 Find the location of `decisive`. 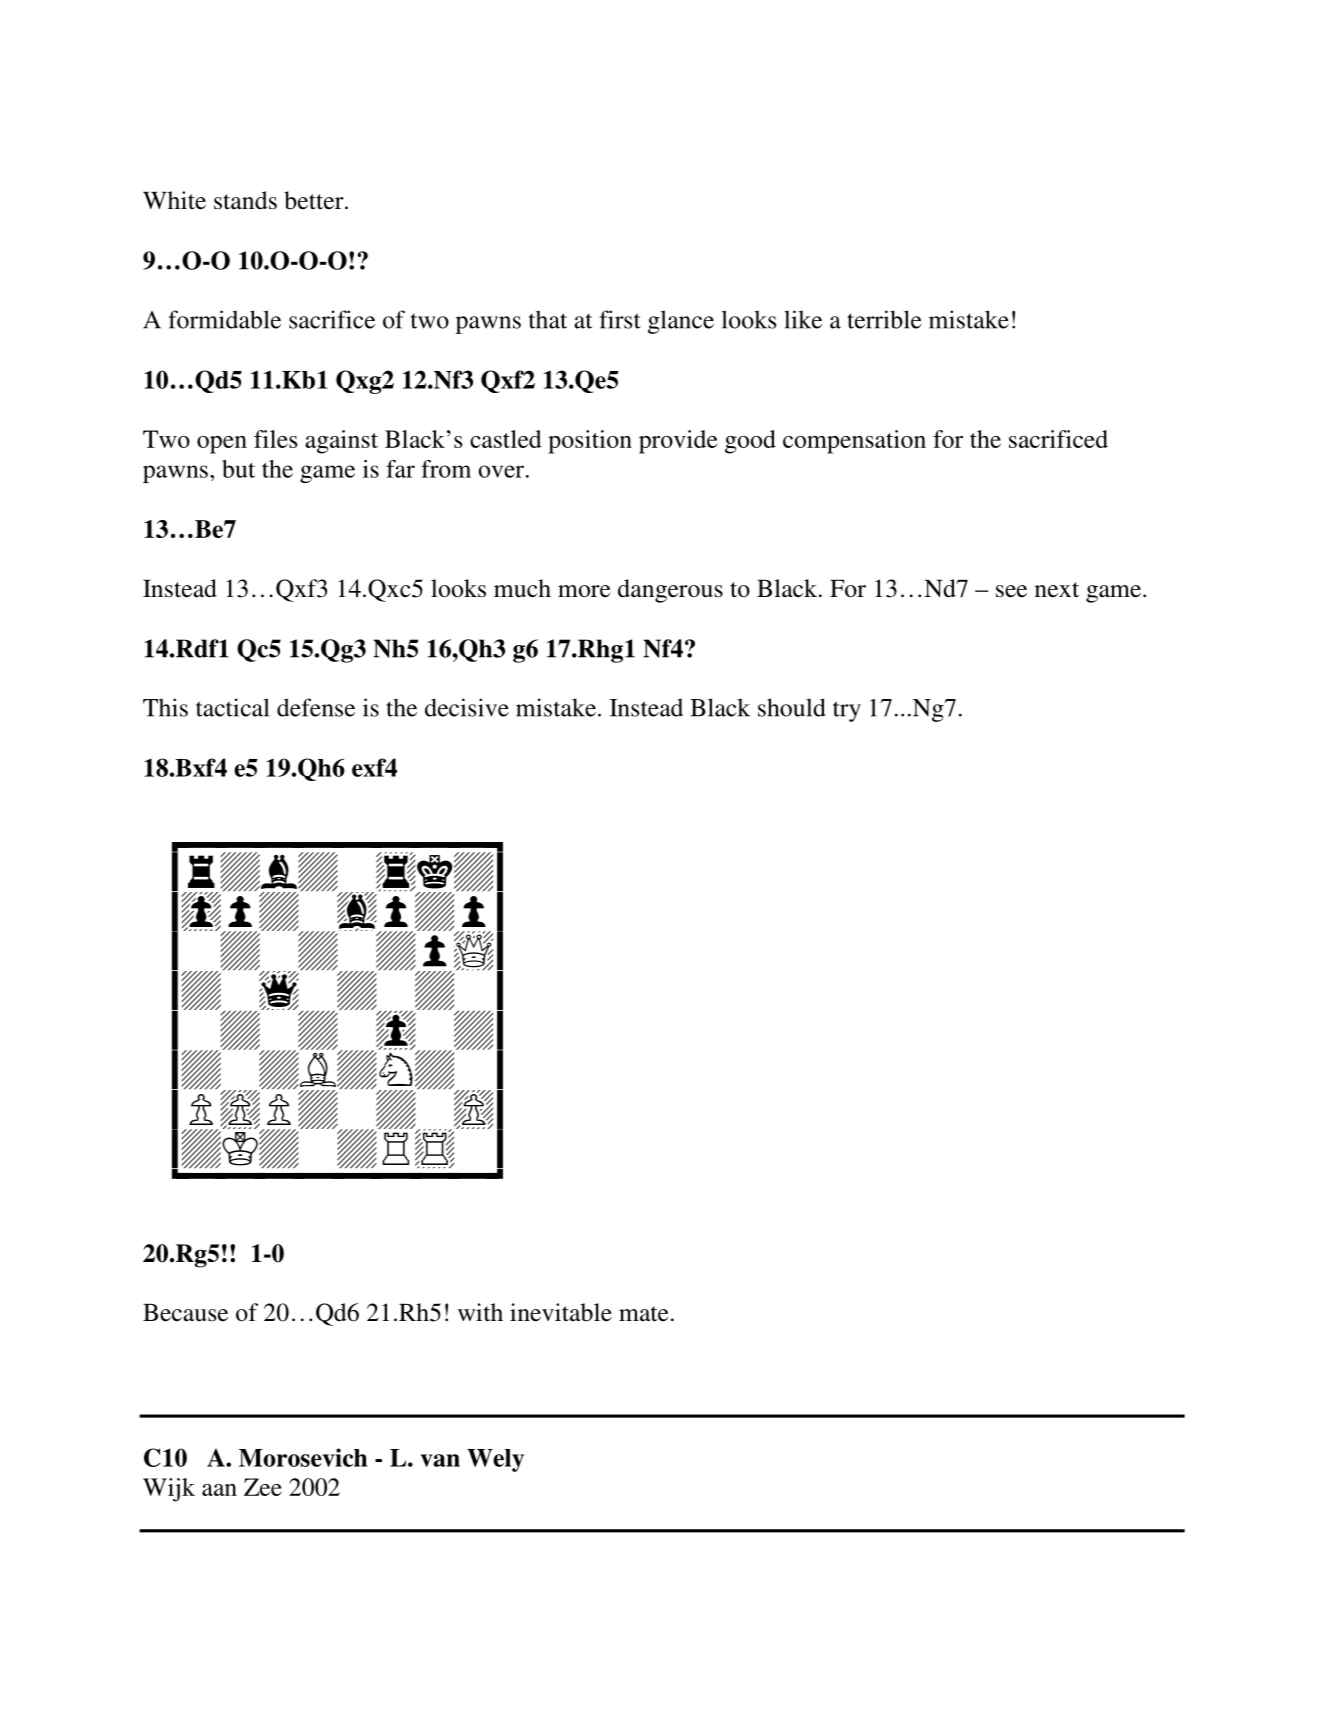

decisive is located at coordinates (467, 707).
